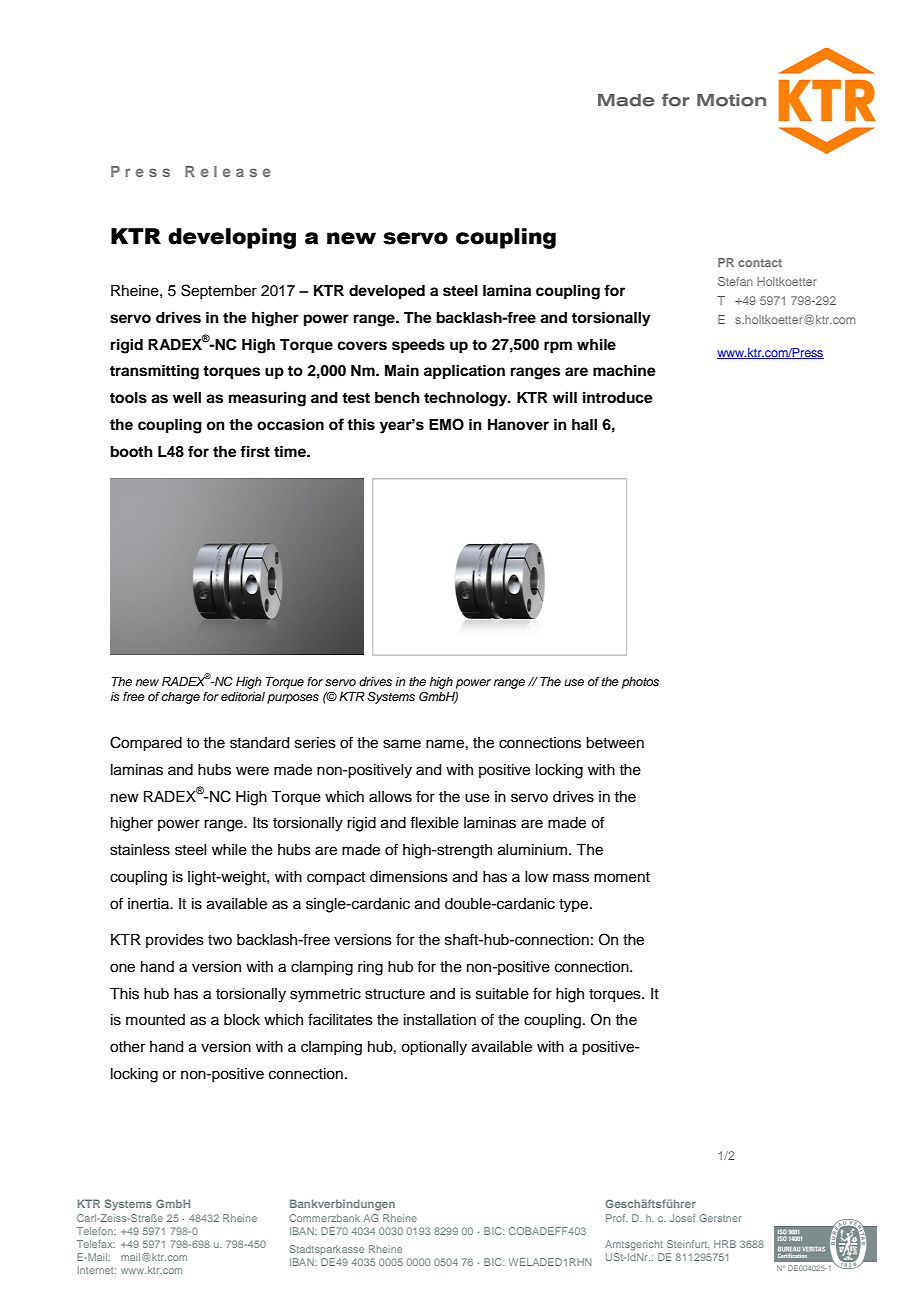 The image size is (924, 1308). Describe the element at coordinates (735, 281) in the screenshot. I see `Stefan` at that location.
